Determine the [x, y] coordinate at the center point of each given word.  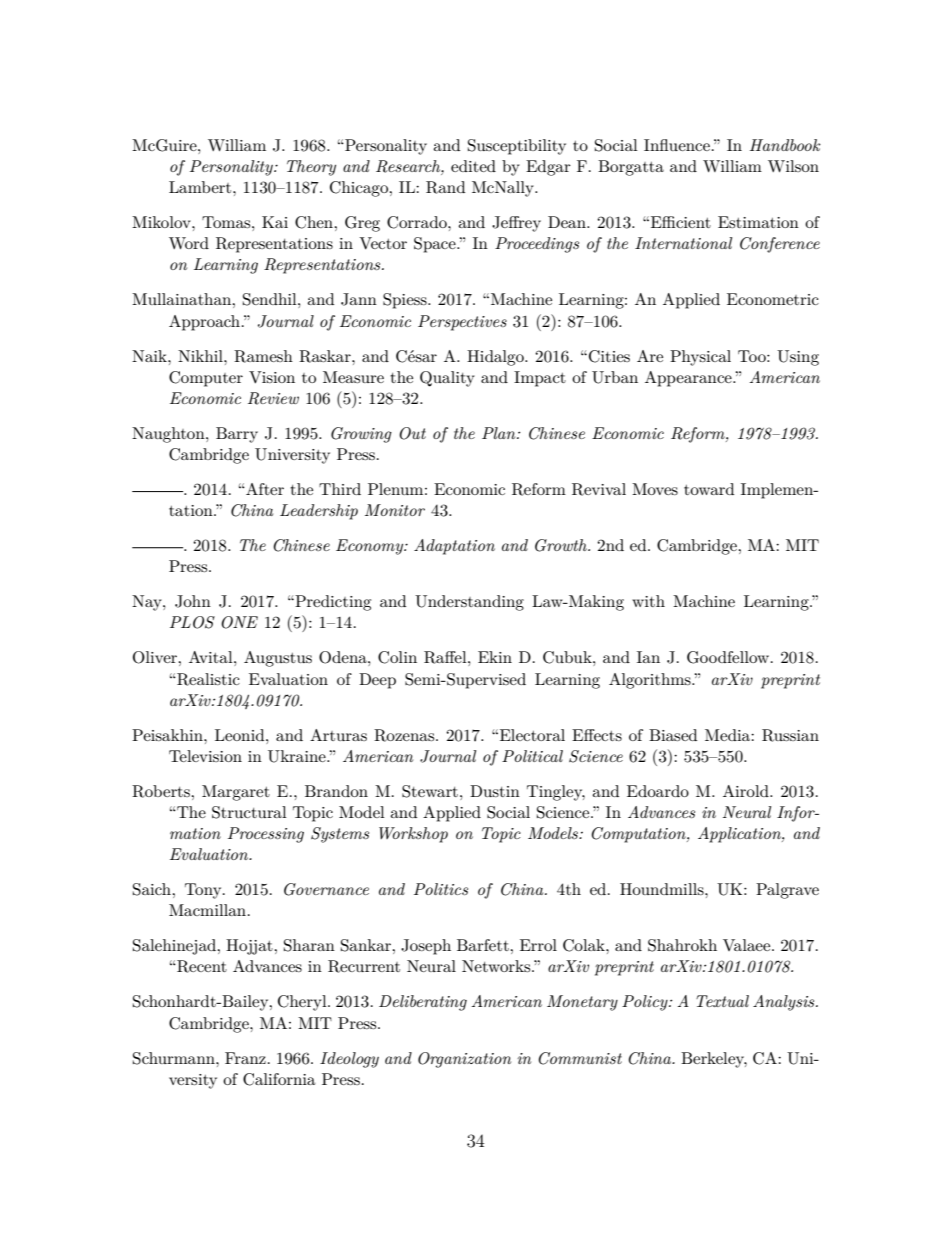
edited [473, 166]
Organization [464, 1060]
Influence [677, 145]
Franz [245, 1058]
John [193, 601]
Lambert [201, 187]
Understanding [469, 603]
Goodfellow [729, 657]
